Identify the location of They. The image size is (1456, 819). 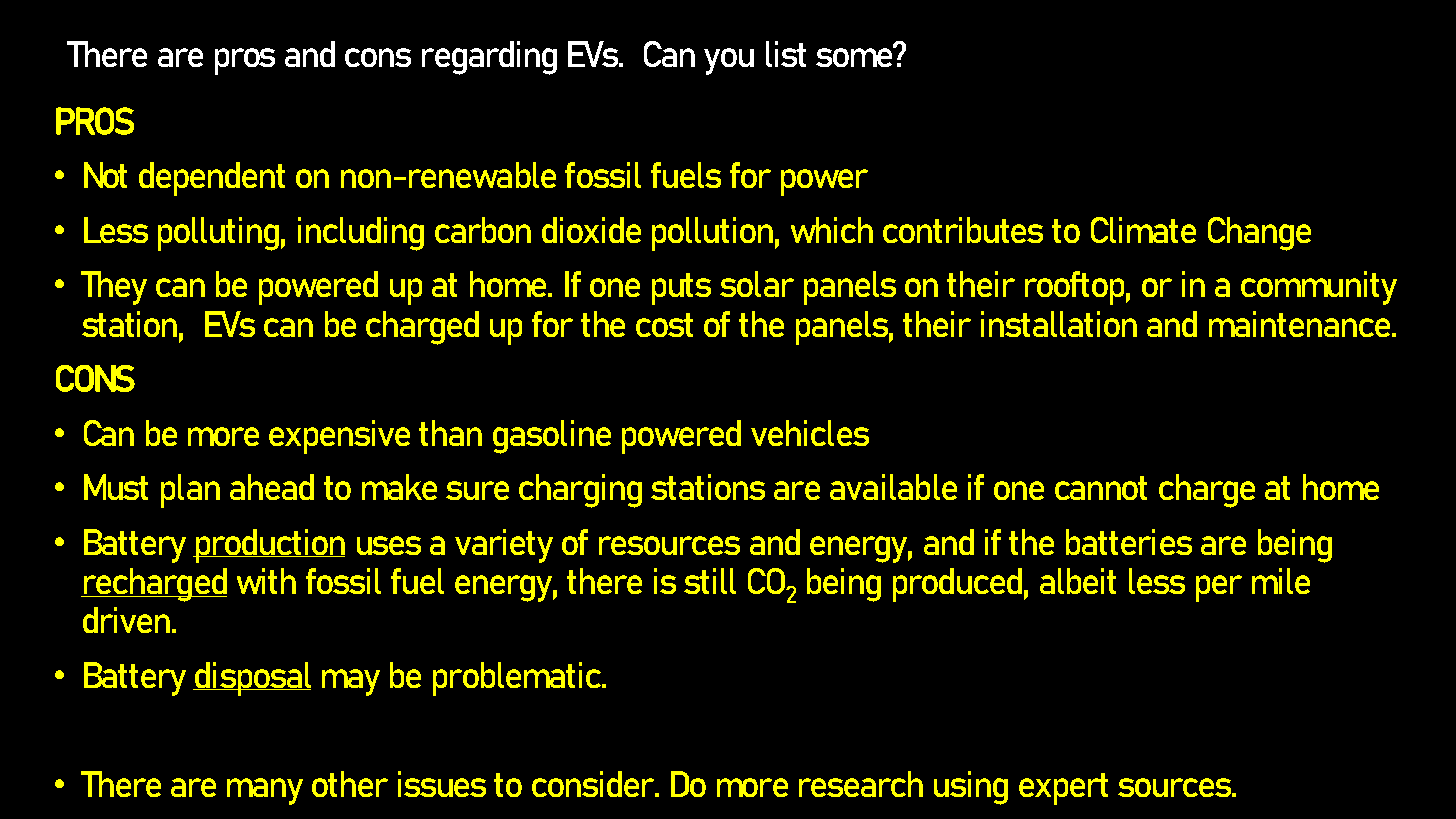
(114, 288).
